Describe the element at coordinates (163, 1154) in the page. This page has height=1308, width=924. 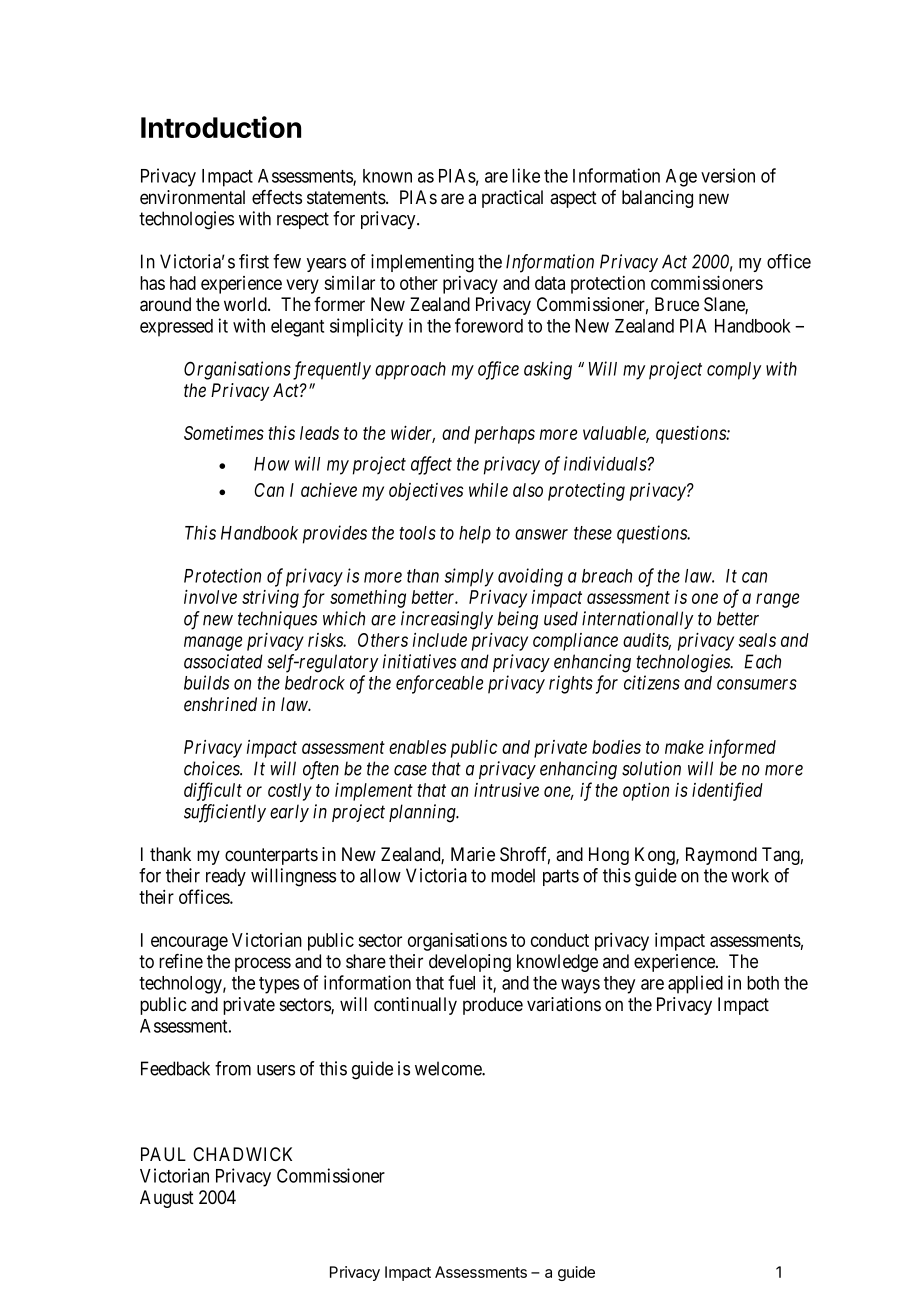
I see `PAUL` at that location.
